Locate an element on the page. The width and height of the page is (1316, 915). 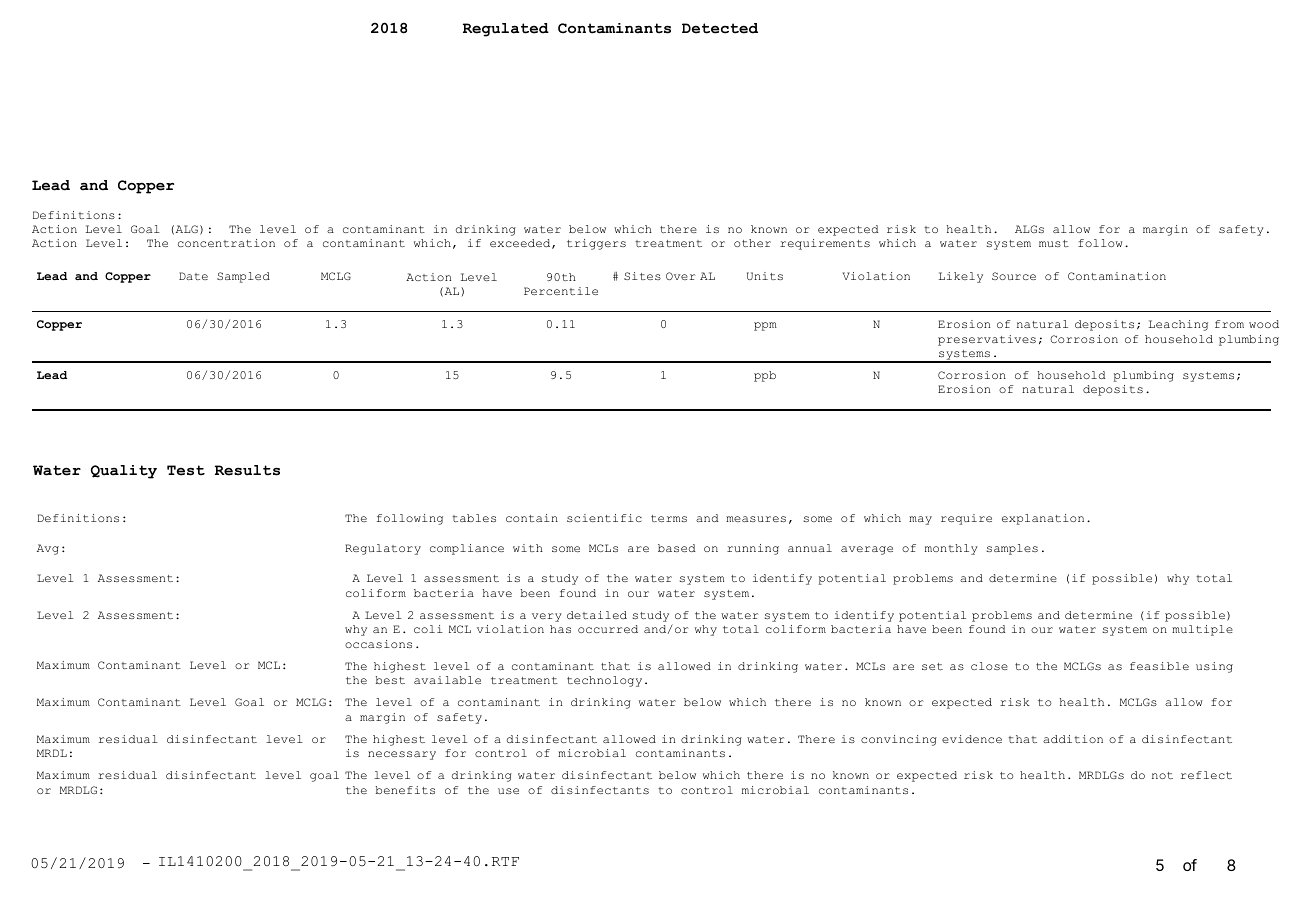
Detected is located at coordinates (720, 28).
